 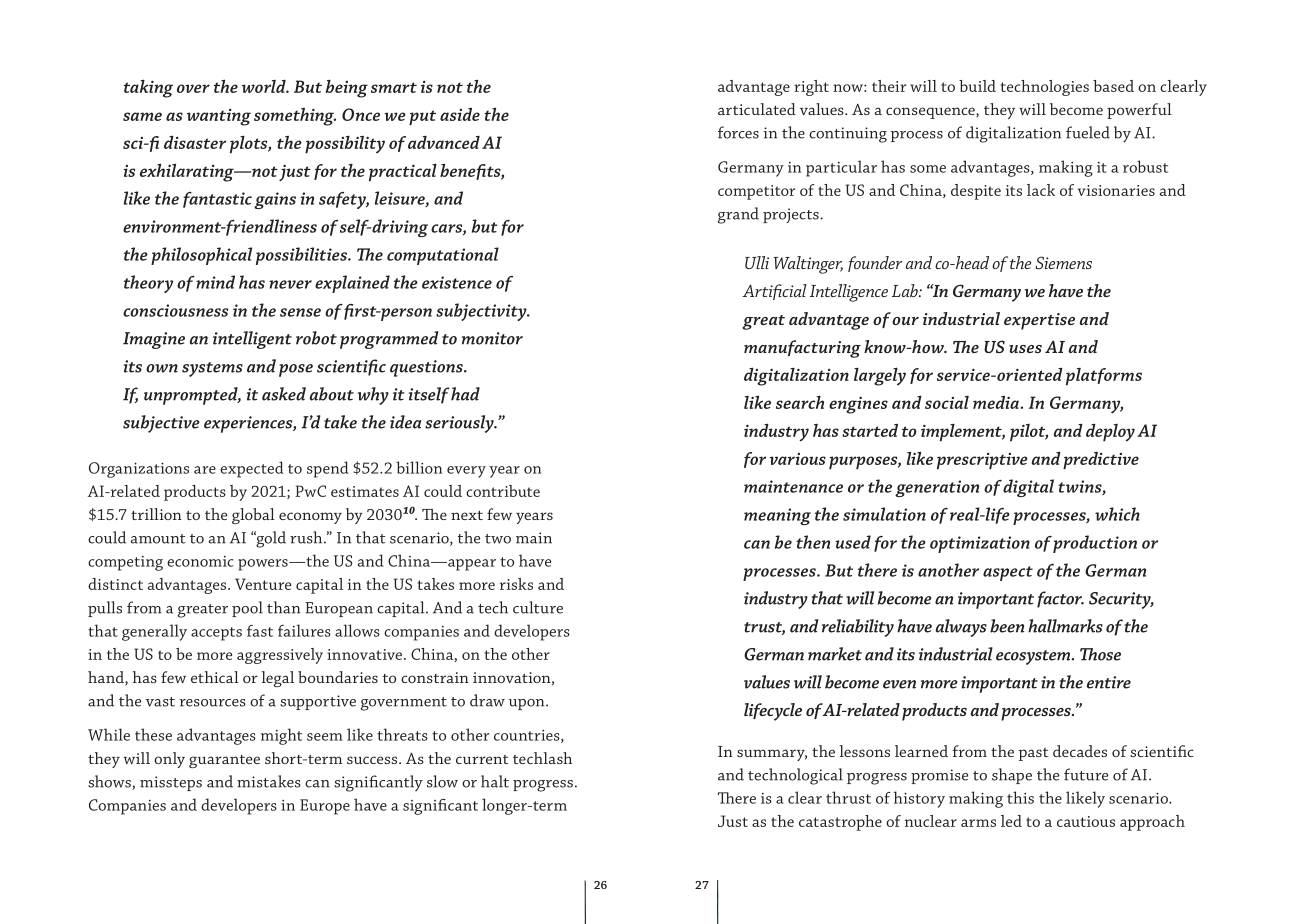 What do you see at coordinates (171, 783) in the image?
I see `missteps` at bounding box center [171, 783].
